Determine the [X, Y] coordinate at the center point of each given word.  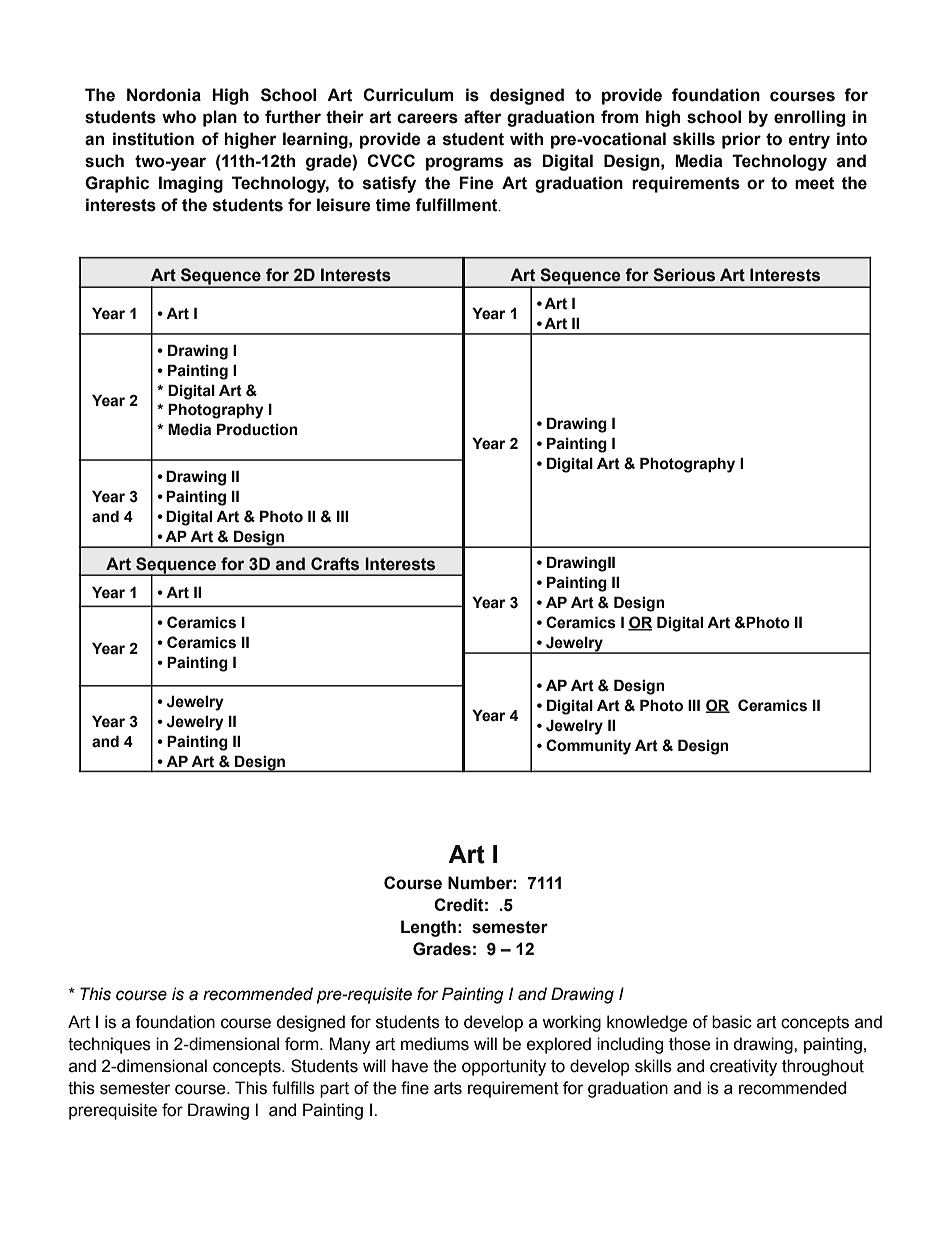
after [482, 117]
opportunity [504, 1067]
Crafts [335, 564]
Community [588, 747]
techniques [109, 1045]
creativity [743, 1067]
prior [741, 140]
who [179, 117]
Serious [684, 275]
